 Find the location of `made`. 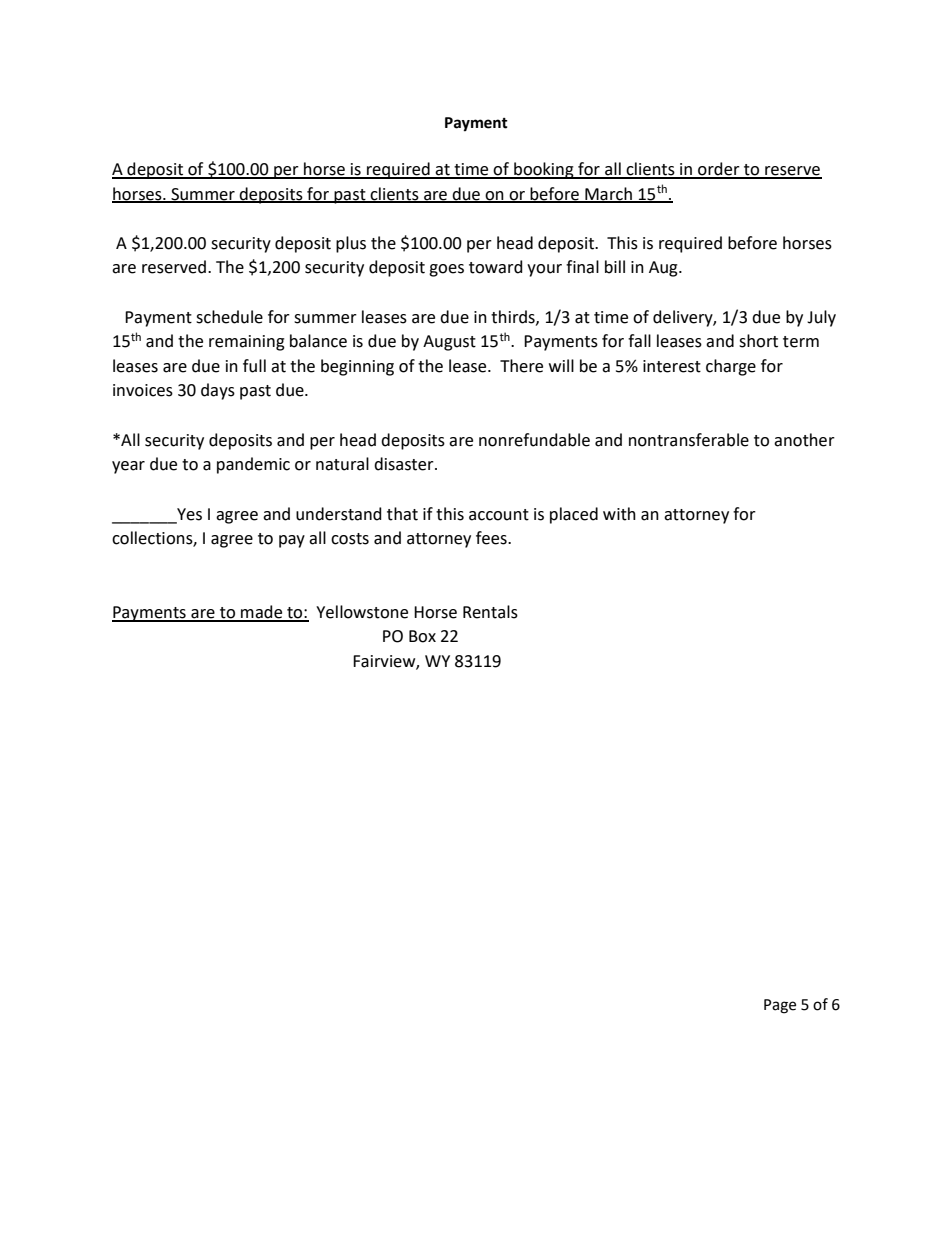

made is located at coordinates (262, 613).
